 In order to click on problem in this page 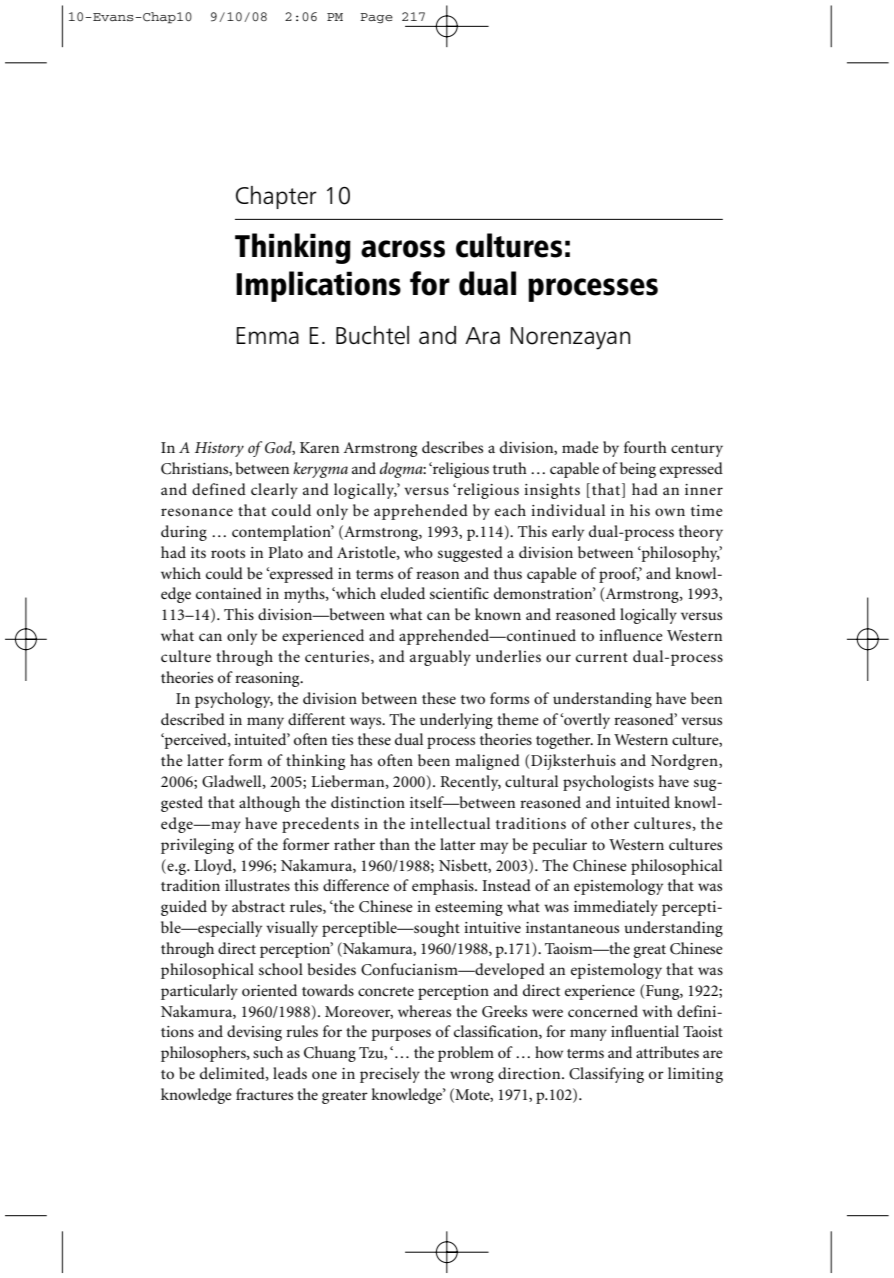, I will do `click(466, 1054)`.
